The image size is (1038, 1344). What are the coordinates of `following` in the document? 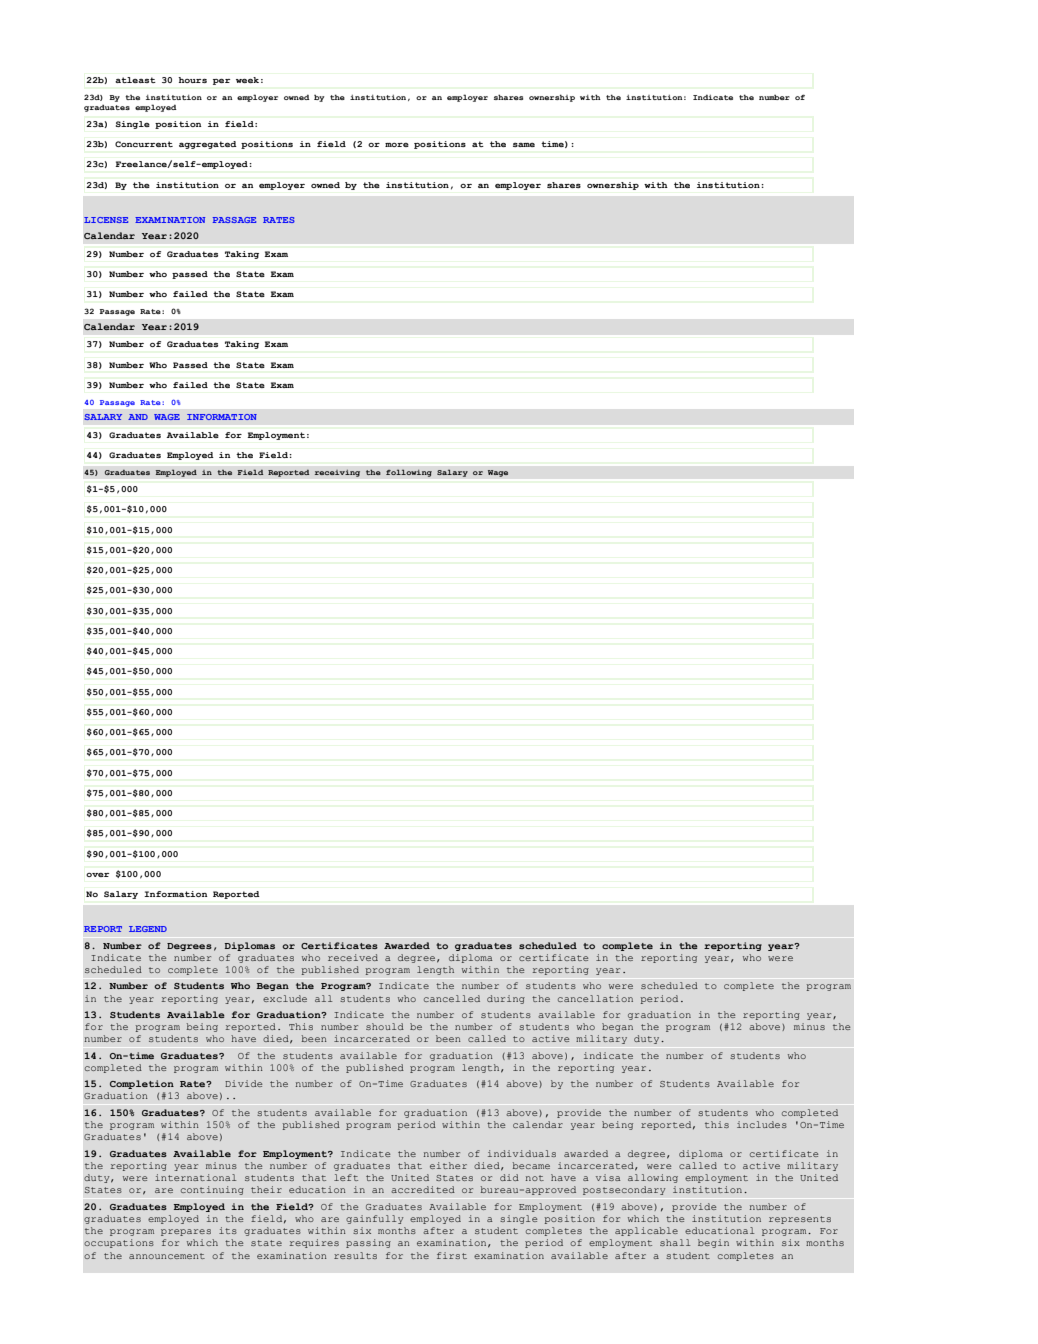 It's located at (409, 473).
